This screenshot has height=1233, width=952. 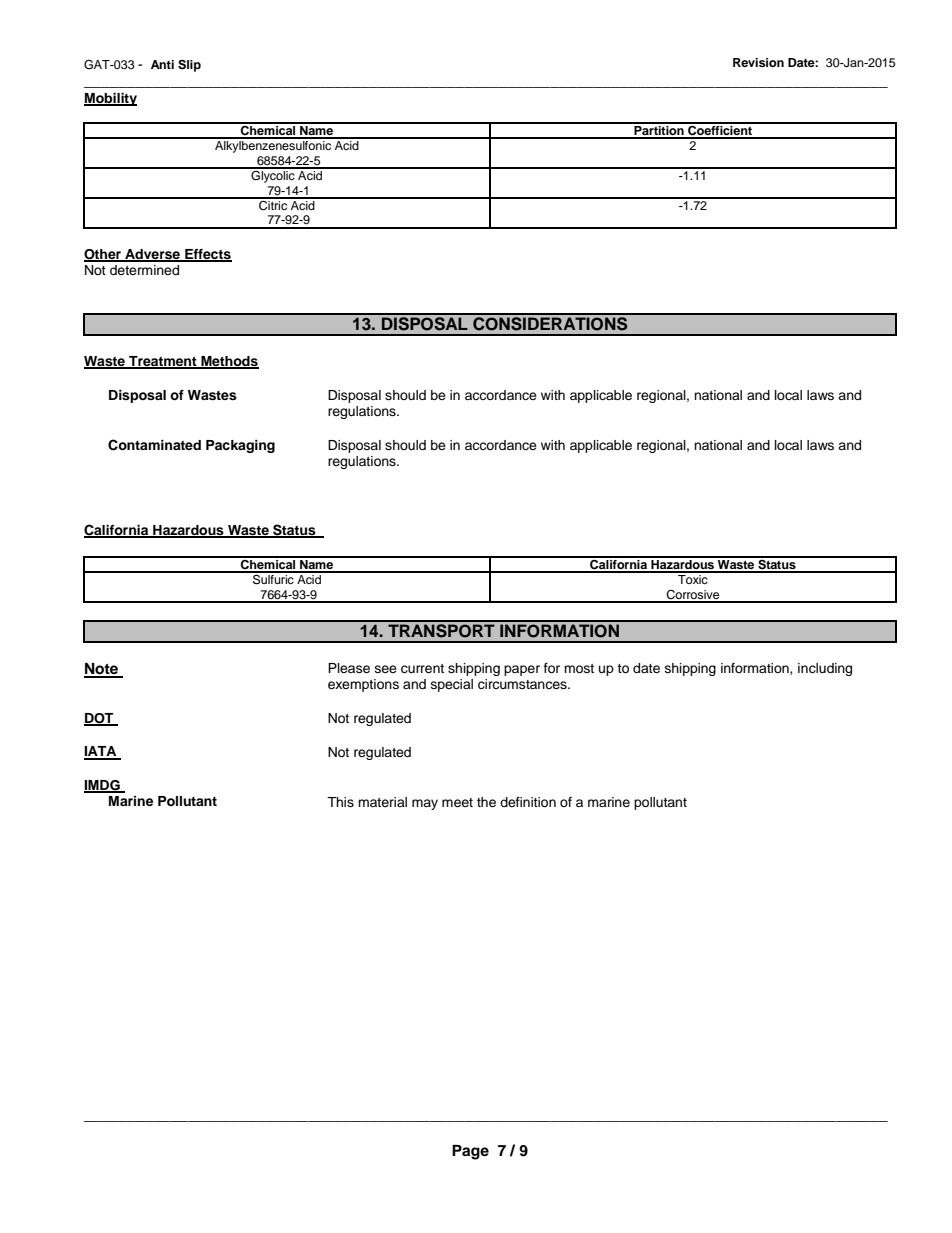 I want to click on most, so click(x=579, y=668).
